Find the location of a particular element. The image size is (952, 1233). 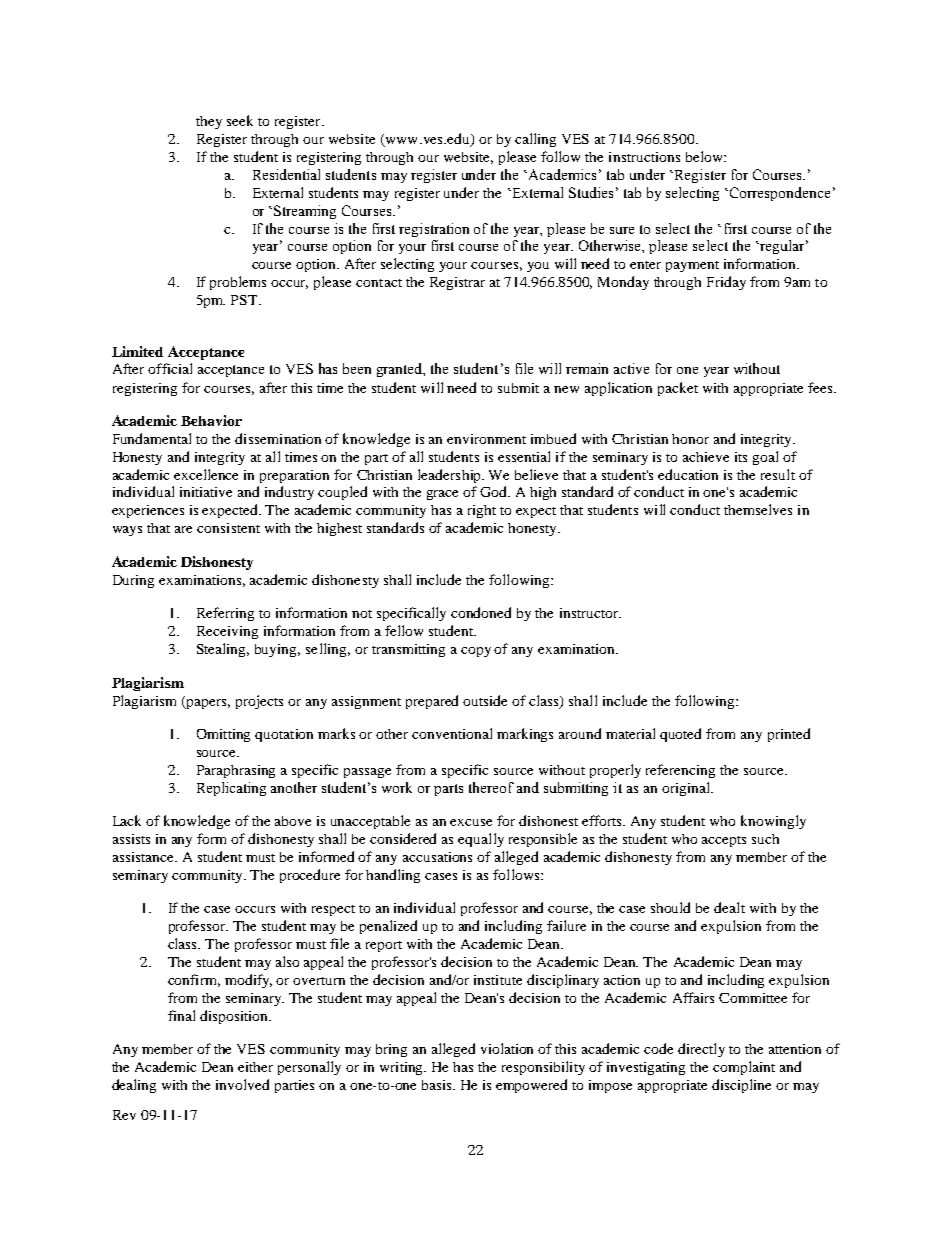

basis is located at coordinates (438, 1085).
